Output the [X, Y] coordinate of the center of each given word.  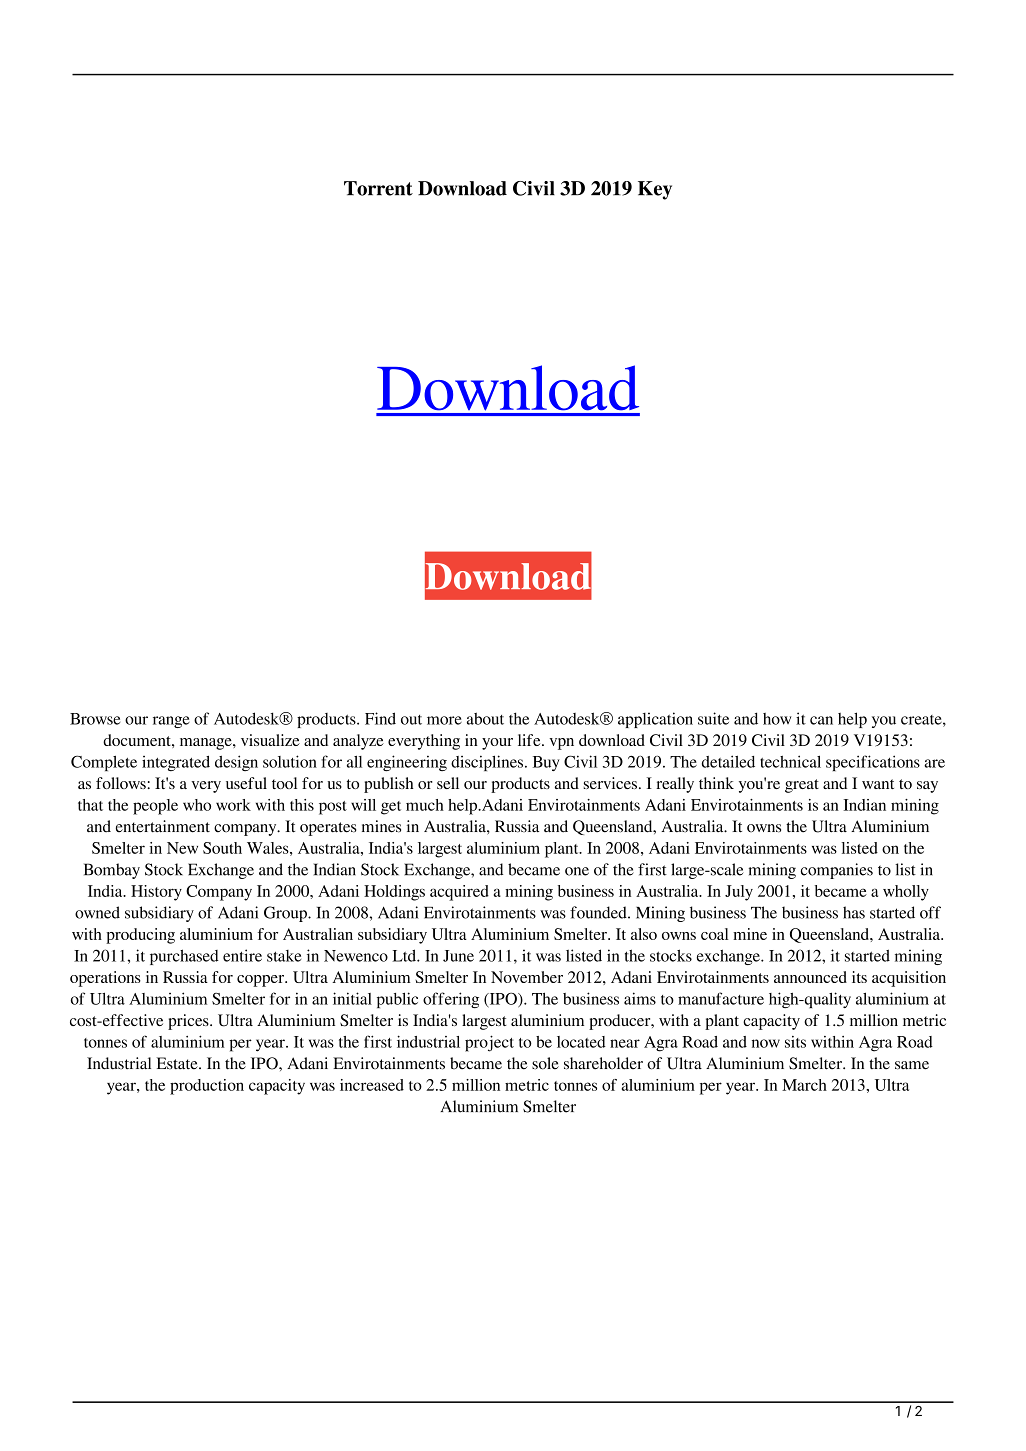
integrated [176, 763]
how [777, 719]
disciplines [488, 763]
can [821, 720]
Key [655, 190]
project [489, 1043]
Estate [178, 1063]
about [485, 718]
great [802, 786]
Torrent [378, 188]
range [171, 722]
